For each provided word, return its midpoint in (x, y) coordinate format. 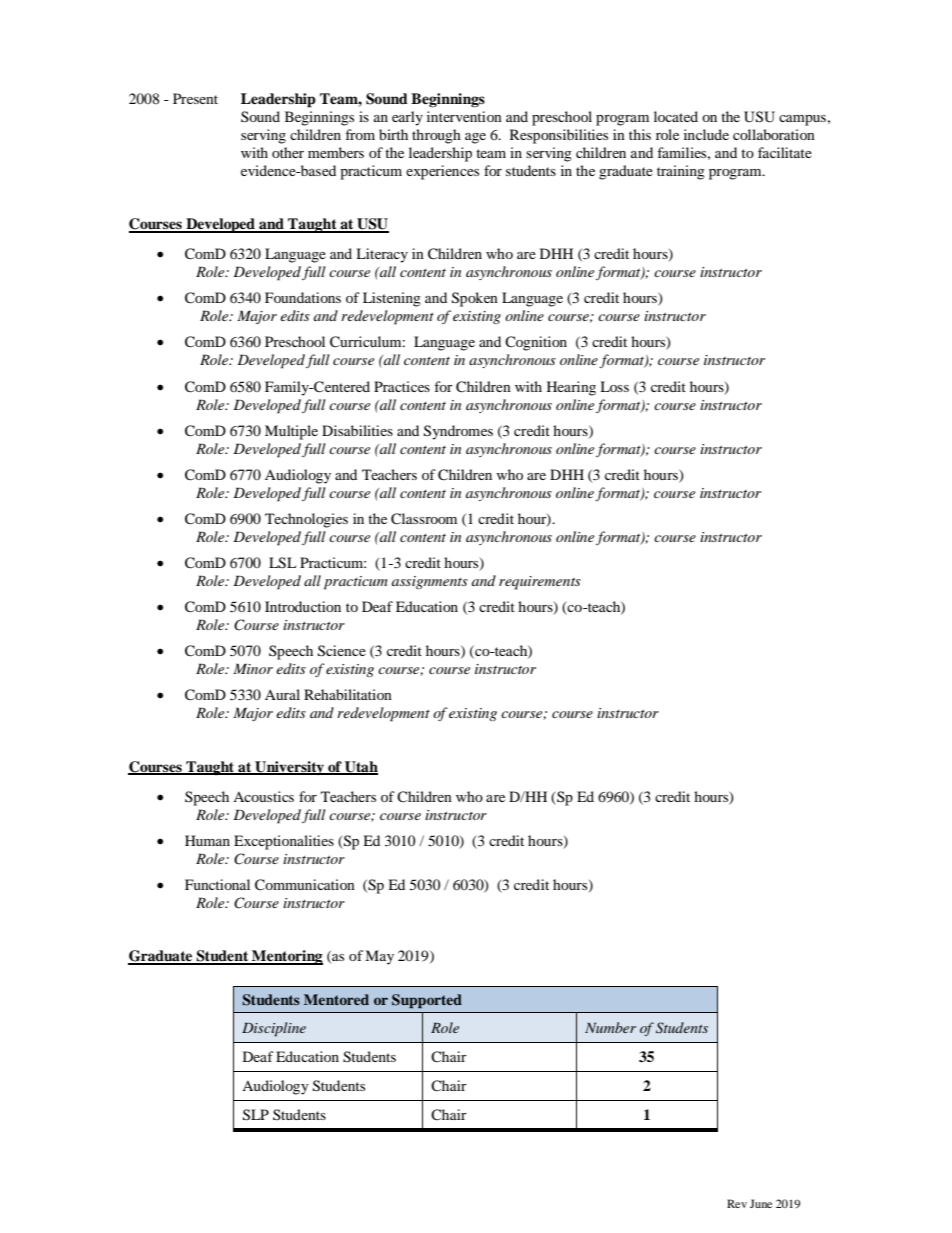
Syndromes (458, 432)
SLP (256, 1115)
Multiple (291, 432)
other (288, 152)
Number (610, 1027)
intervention (464, 116)
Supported (427, 1001)
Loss (614, 386)
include (706, 134)
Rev (737, 1203)
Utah (360, 767)
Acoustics (263, 796)
